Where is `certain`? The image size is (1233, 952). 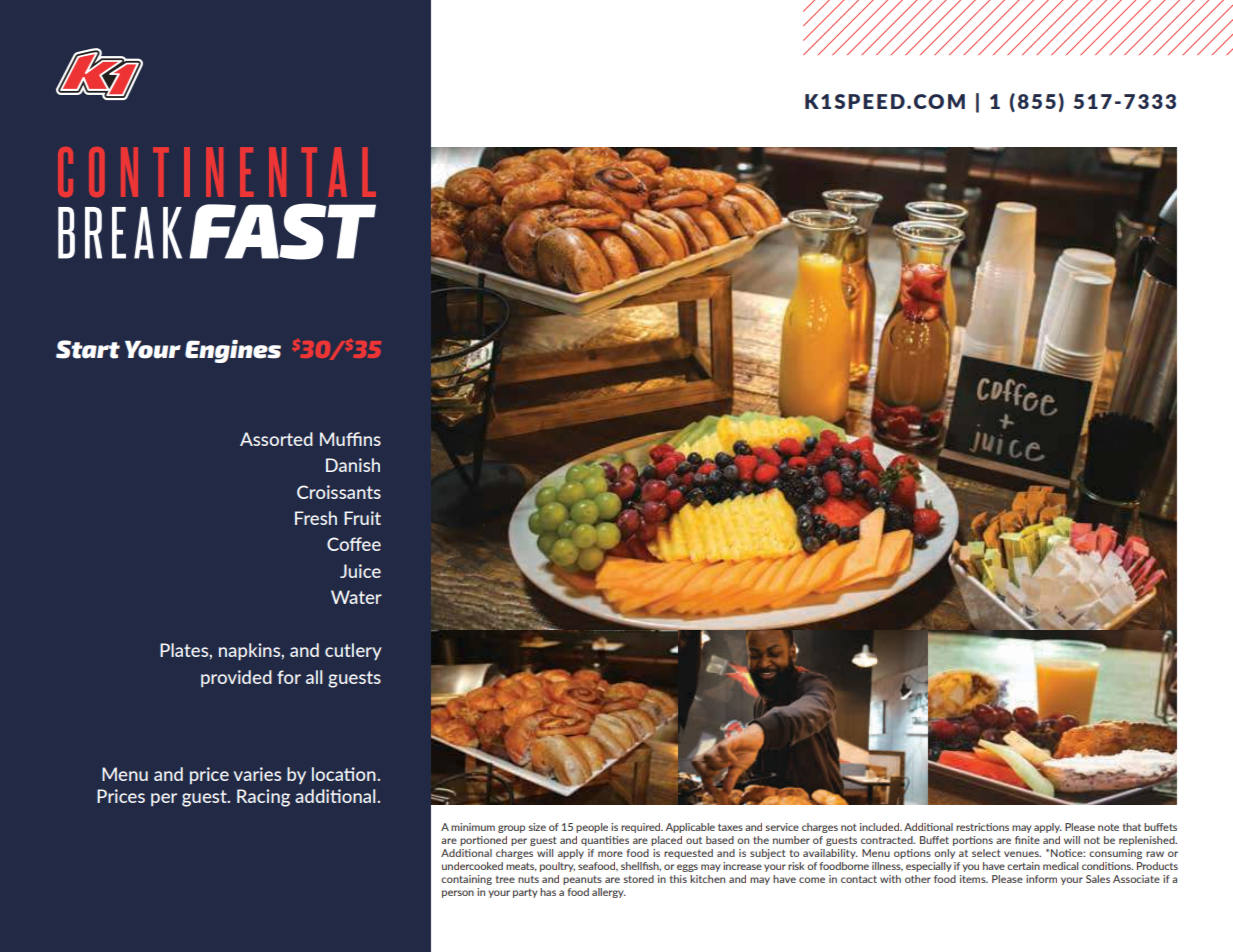 certain is located at coordinates (1023, 866).
